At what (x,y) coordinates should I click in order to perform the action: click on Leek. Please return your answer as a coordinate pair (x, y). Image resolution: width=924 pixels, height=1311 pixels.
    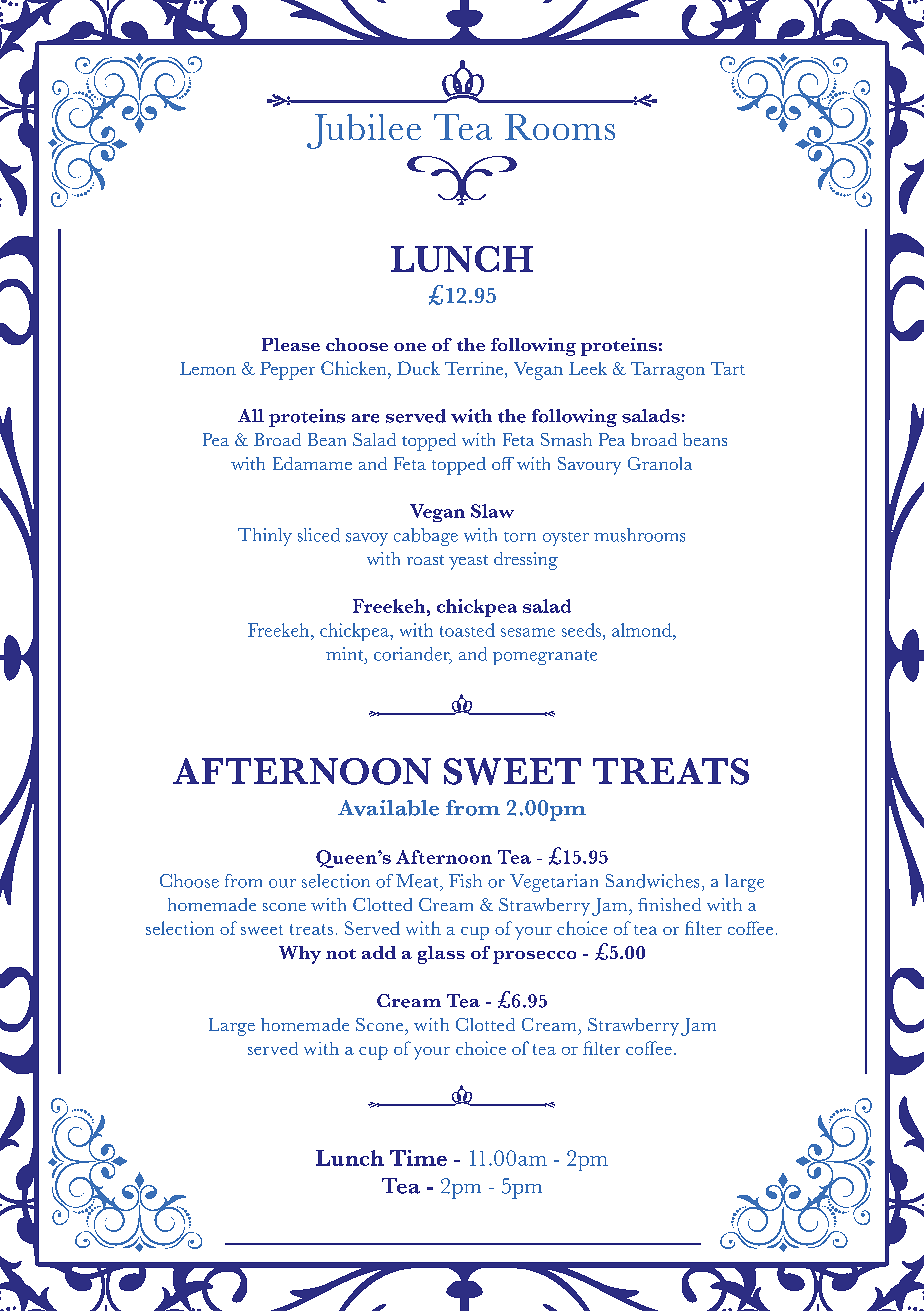
    Looking at the image, I should click on (588, 368).
